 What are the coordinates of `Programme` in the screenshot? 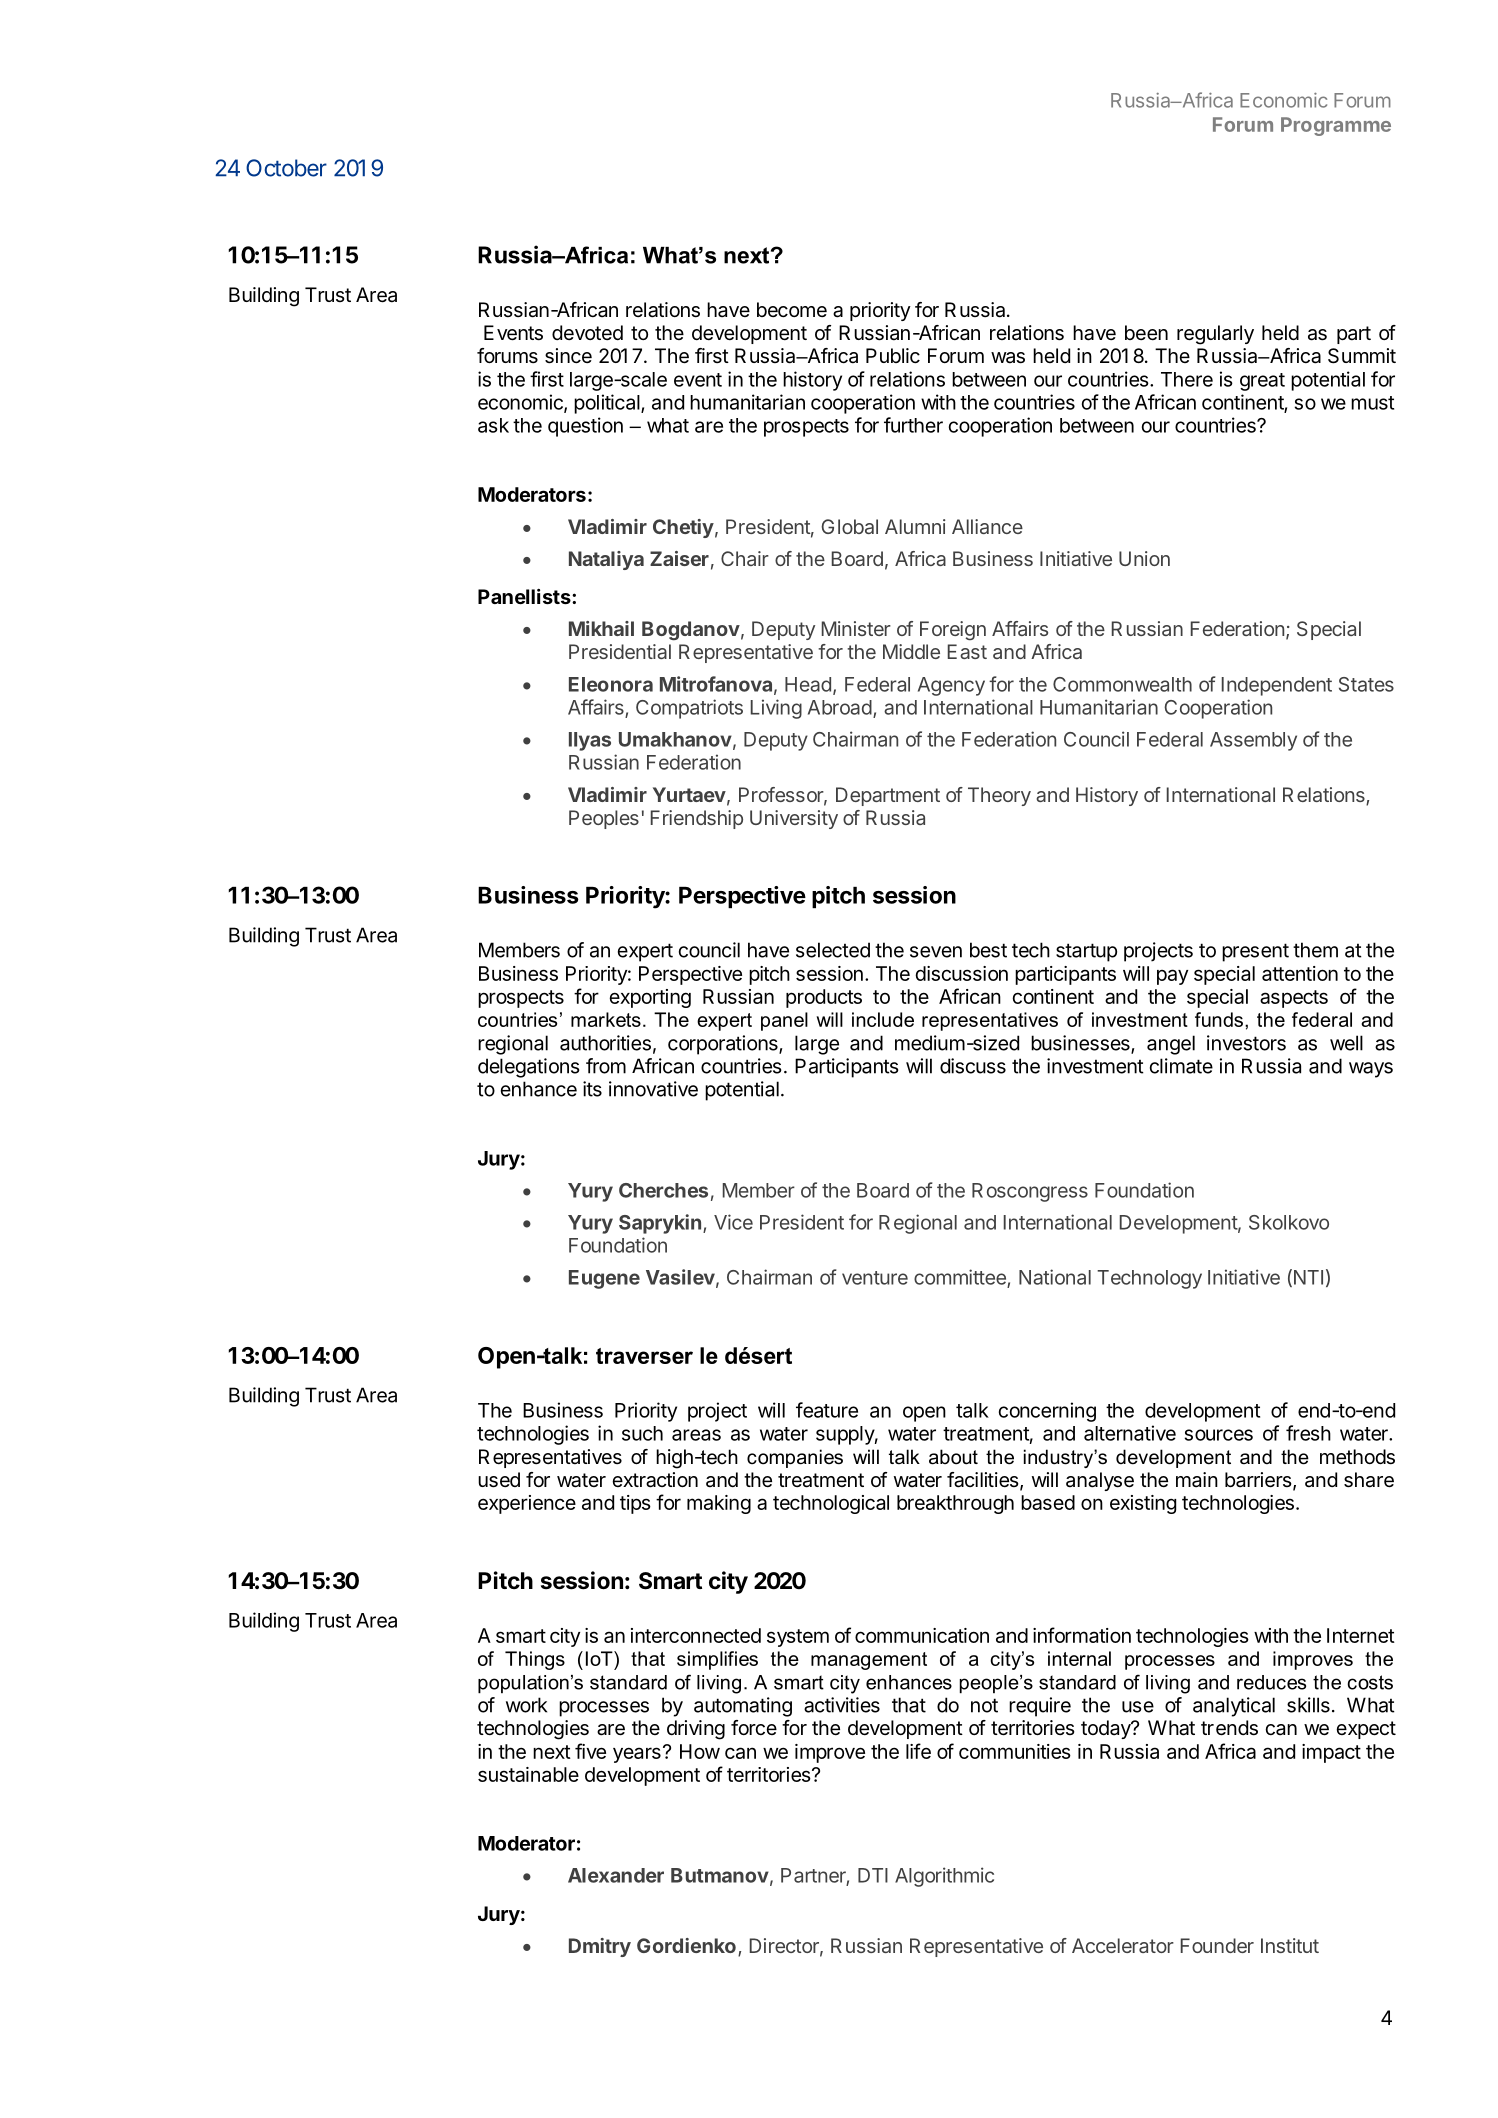 It's located at (1336, 126).
